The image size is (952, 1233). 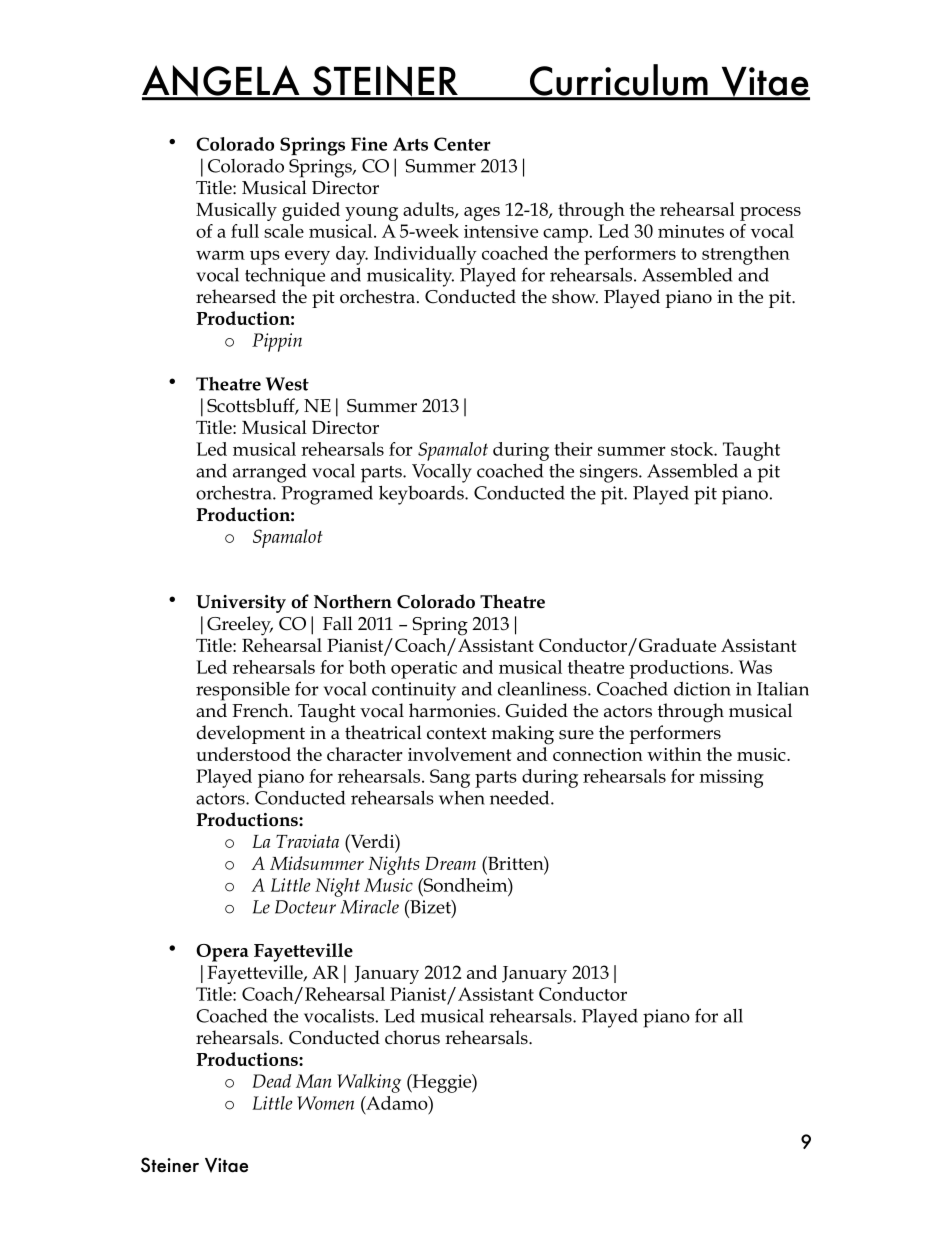 What do you see at coordinates (272, 1081) in the page?
I see `Dead` at bounding box center [272, 1081].
